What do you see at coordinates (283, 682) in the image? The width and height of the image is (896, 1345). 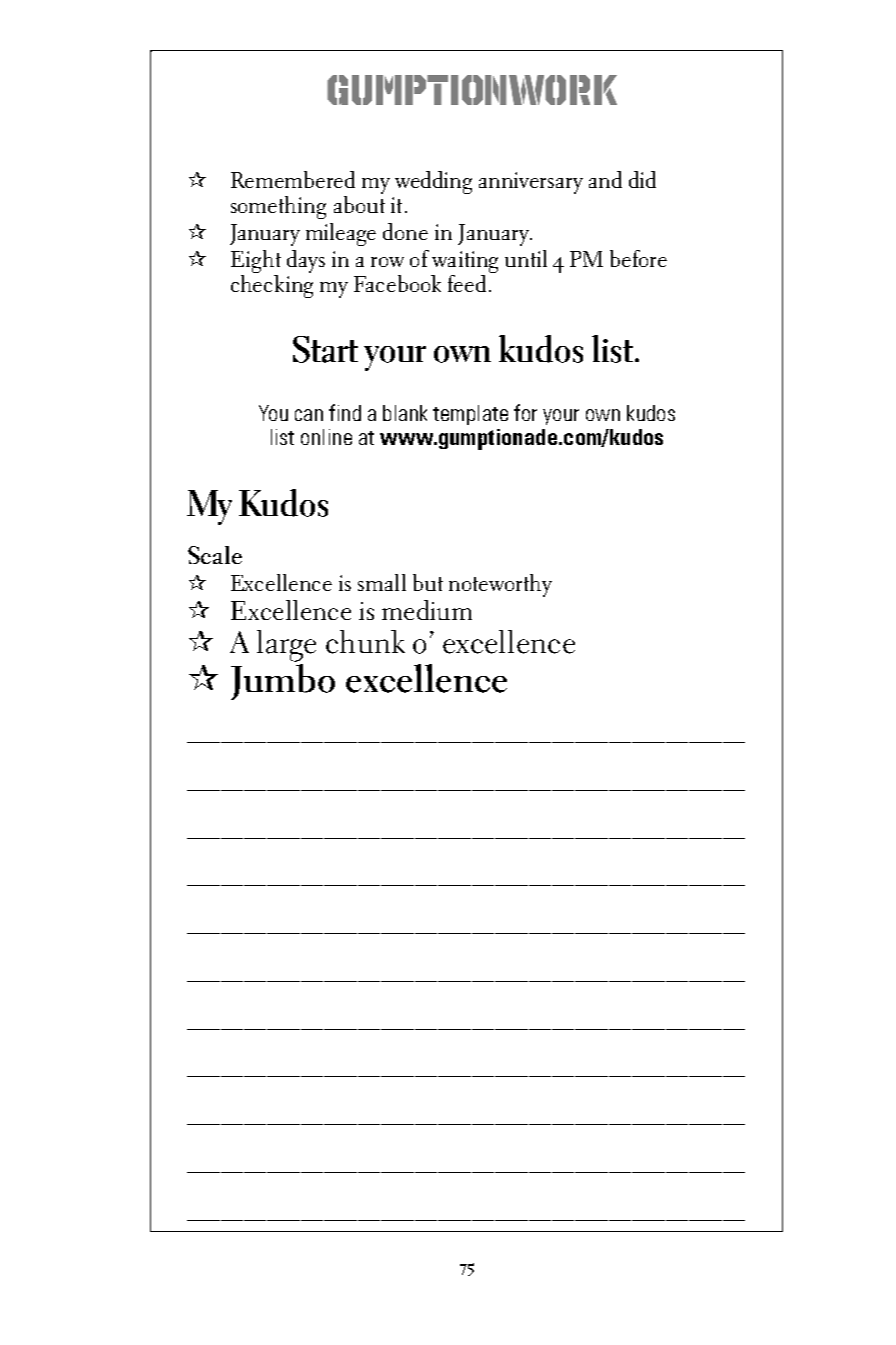 I see `Jumbo` at bounding box center [283, 682].
